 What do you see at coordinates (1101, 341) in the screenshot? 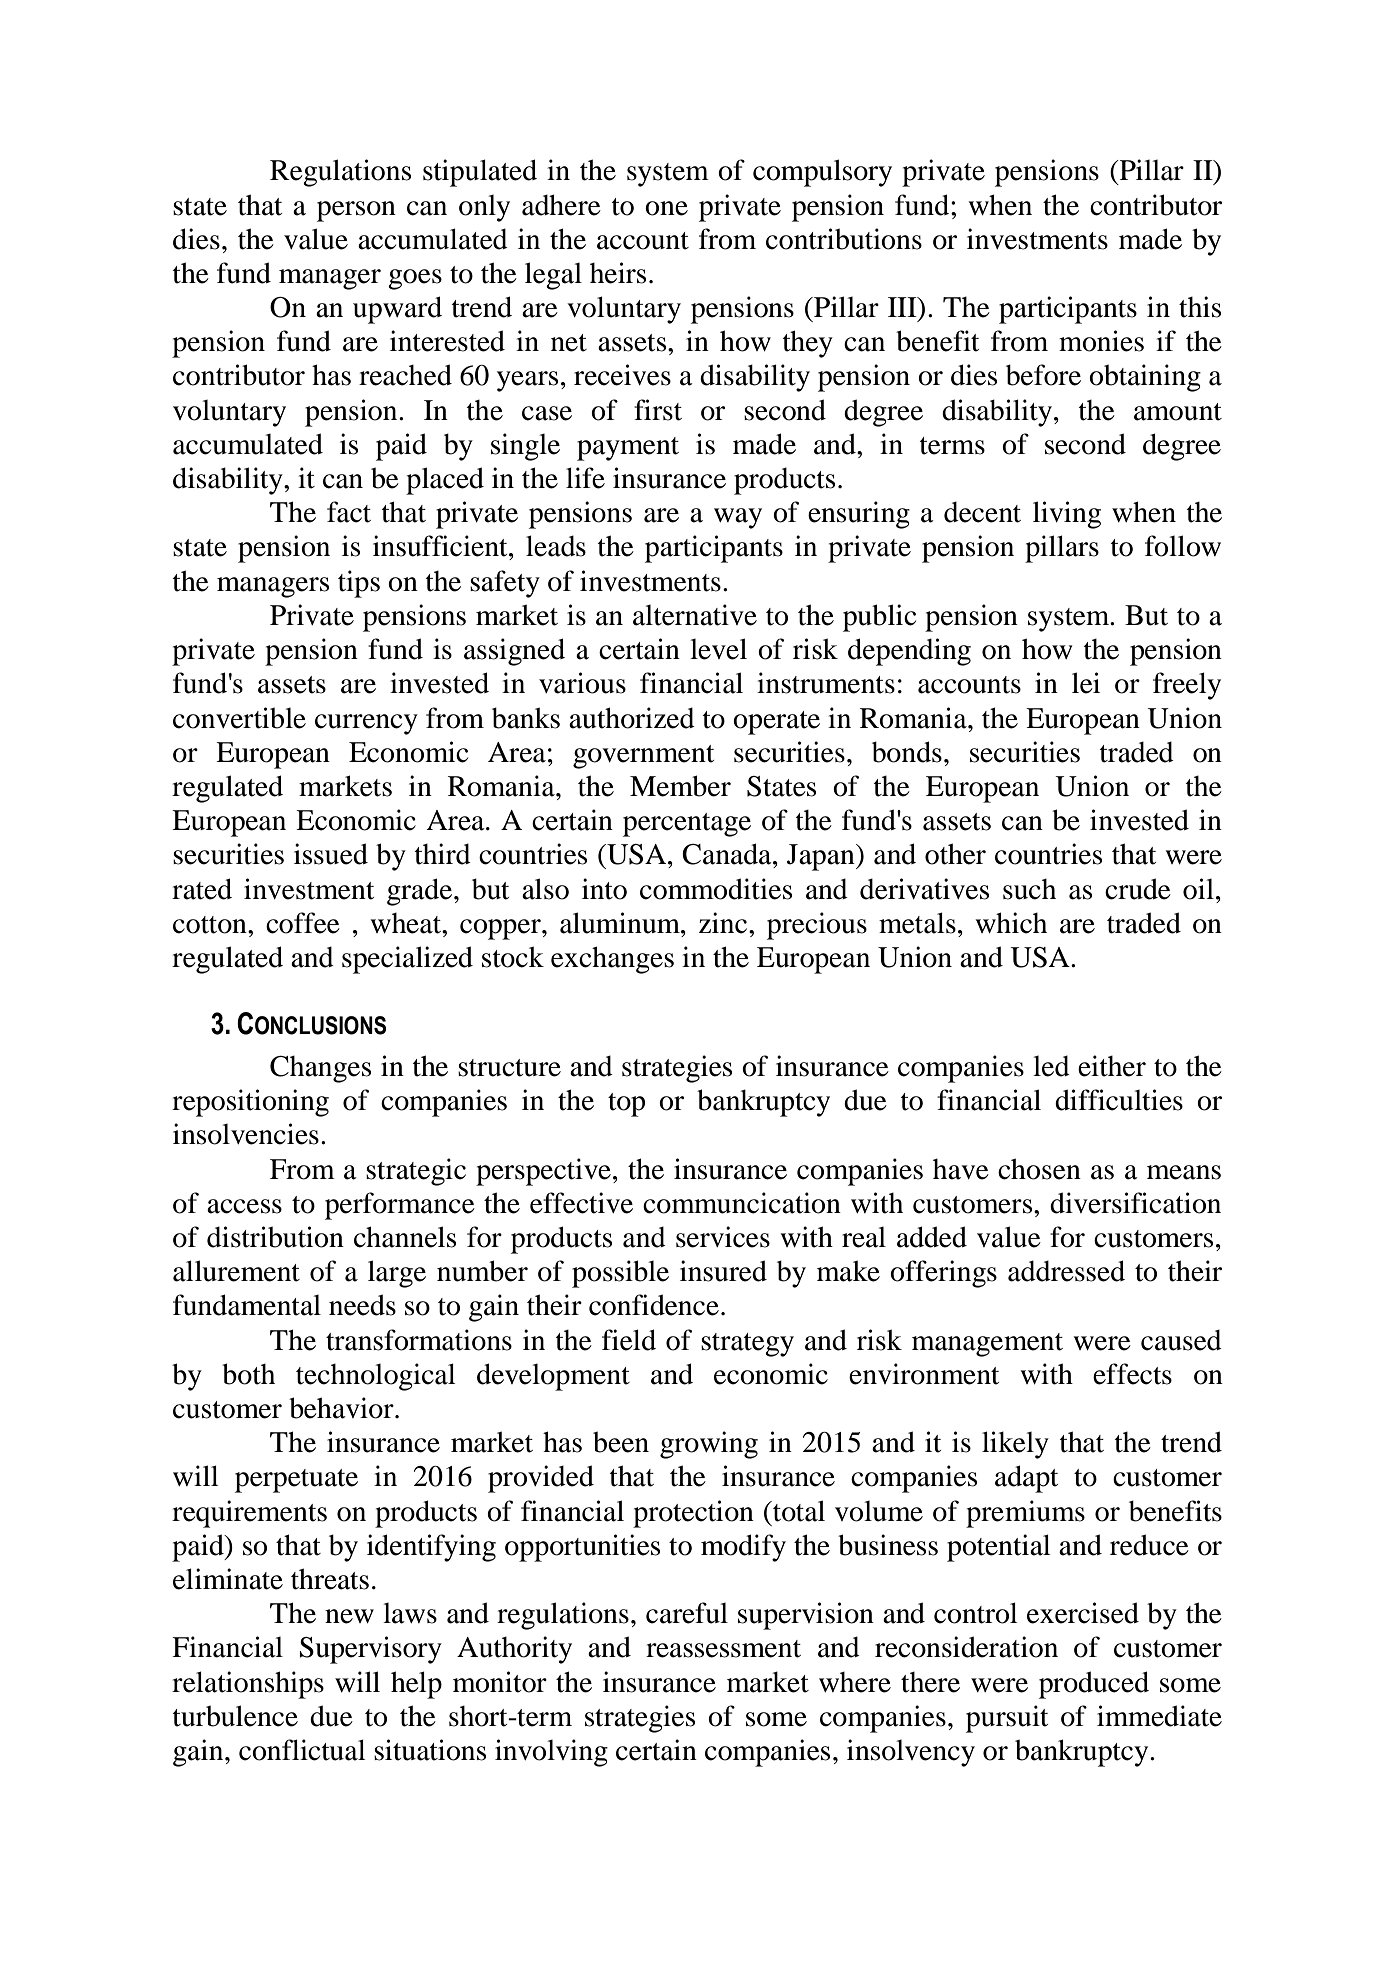
I see `monies` at bounding box center [1101, 341].
